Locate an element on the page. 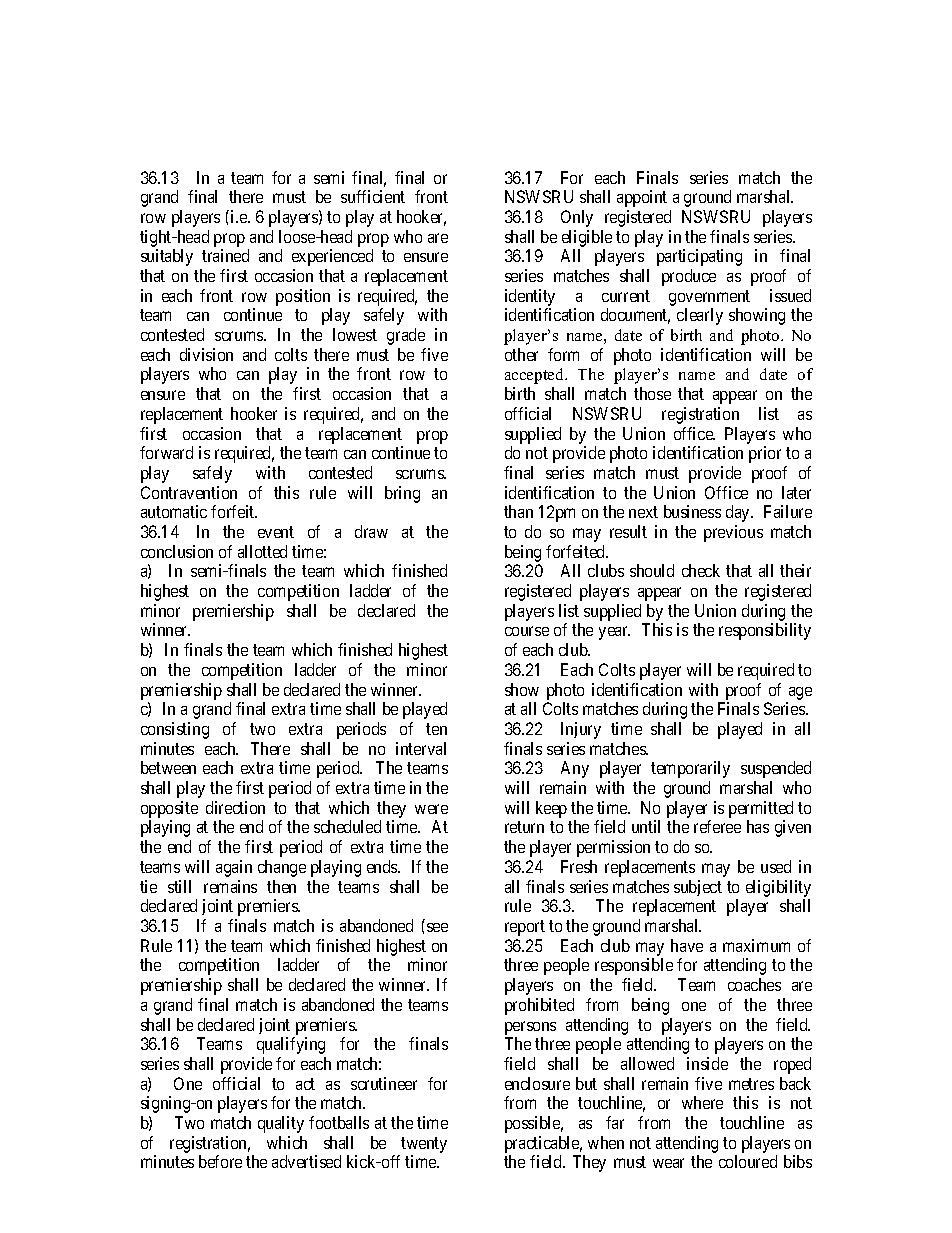  participating is located at coordinates (699, 257).
